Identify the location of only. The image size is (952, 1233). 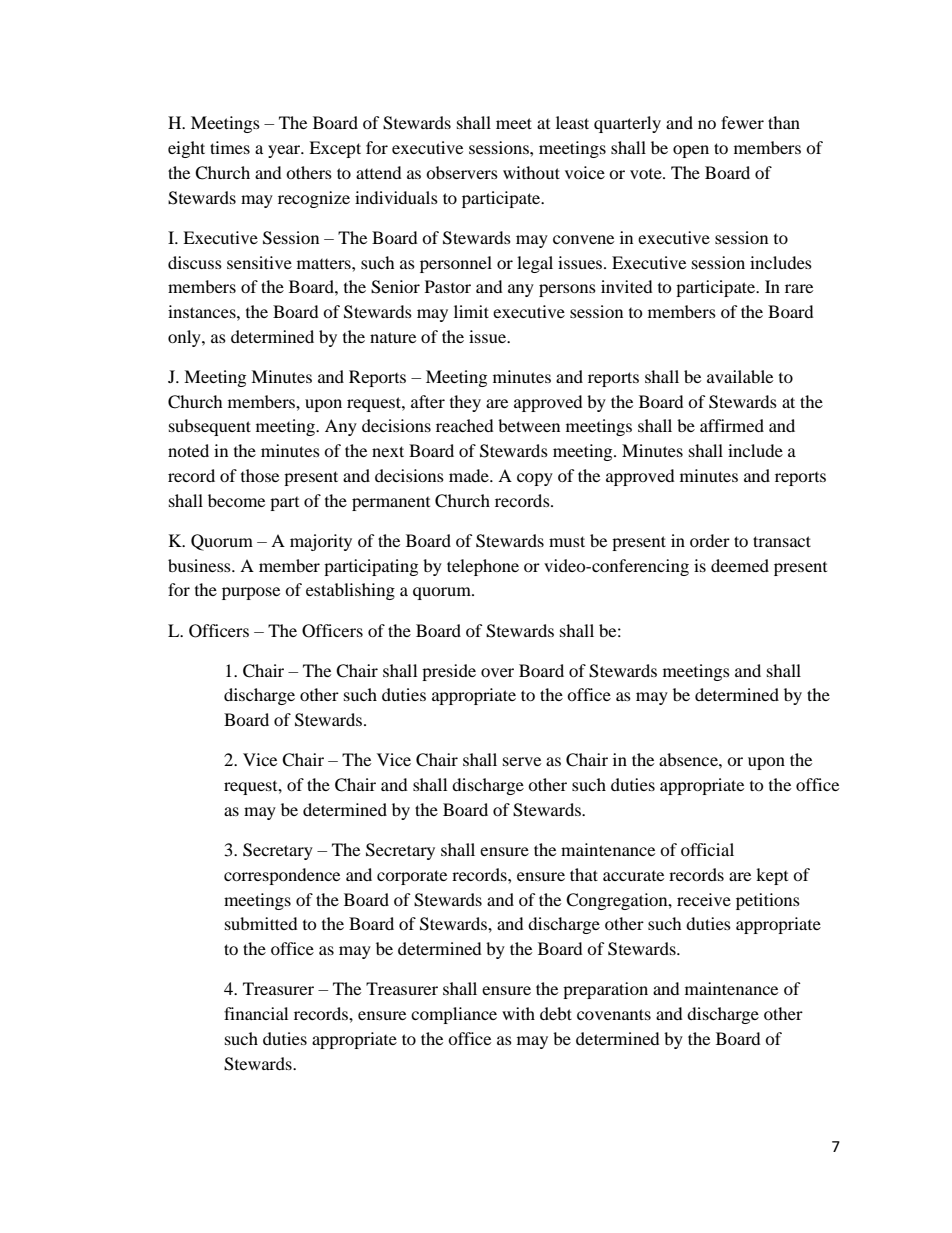
(185, 338).
